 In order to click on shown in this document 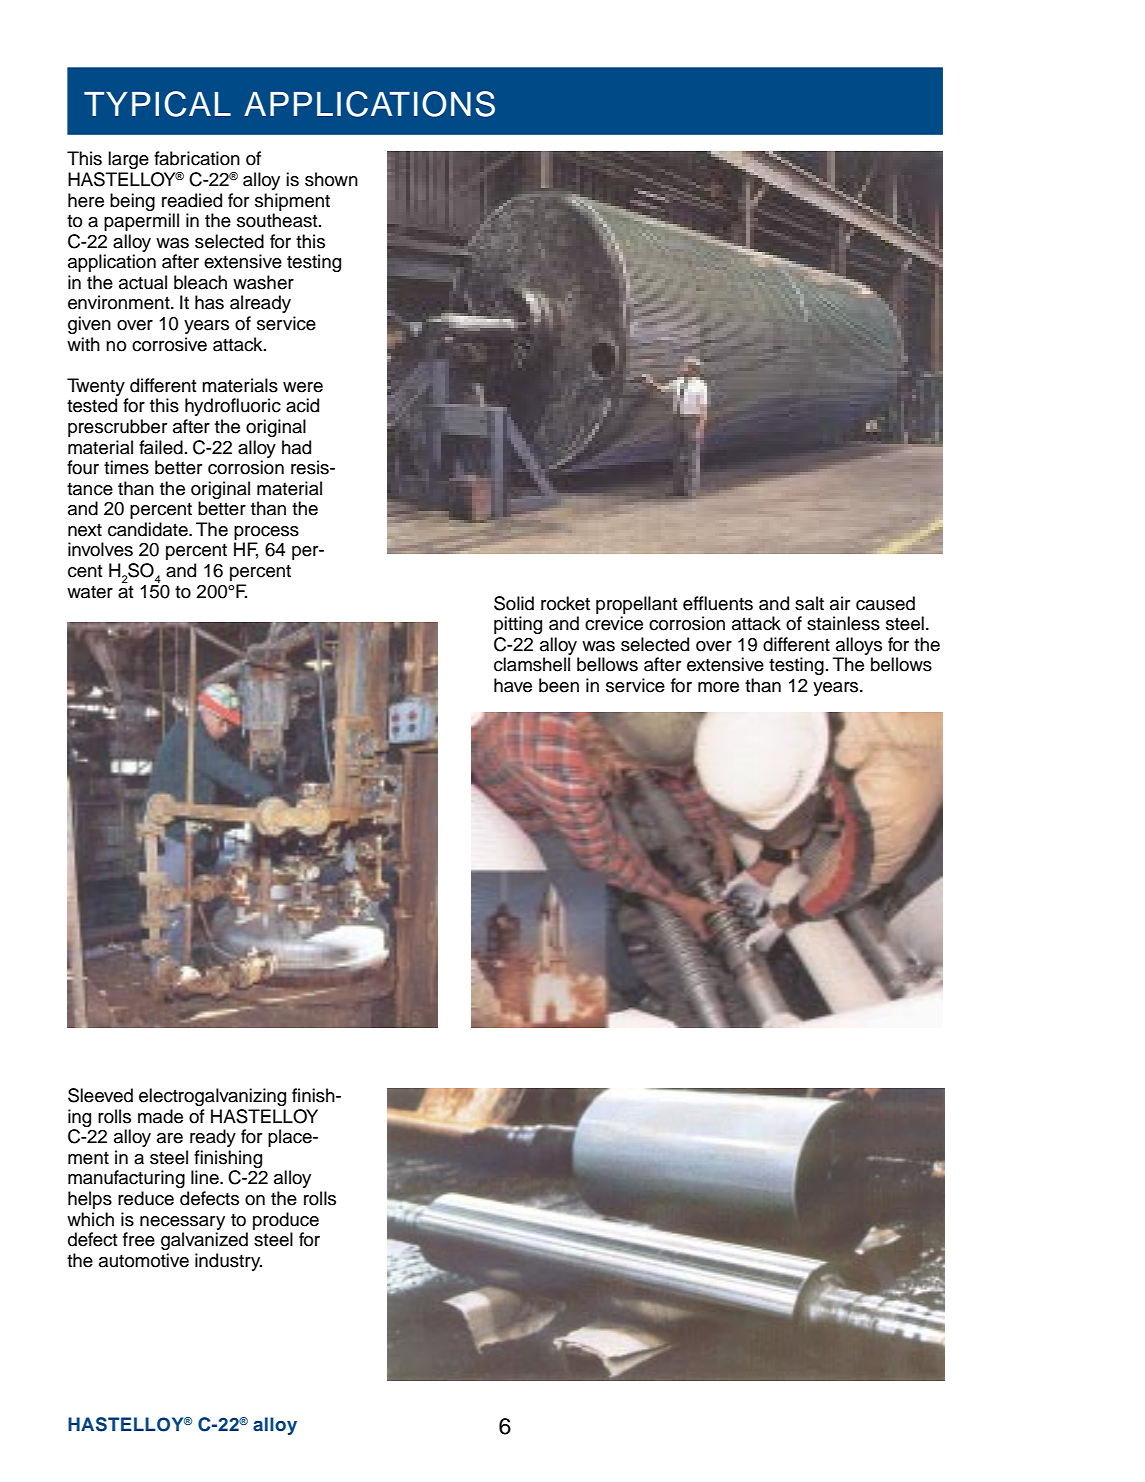, I will do `click(331, 179)`.
